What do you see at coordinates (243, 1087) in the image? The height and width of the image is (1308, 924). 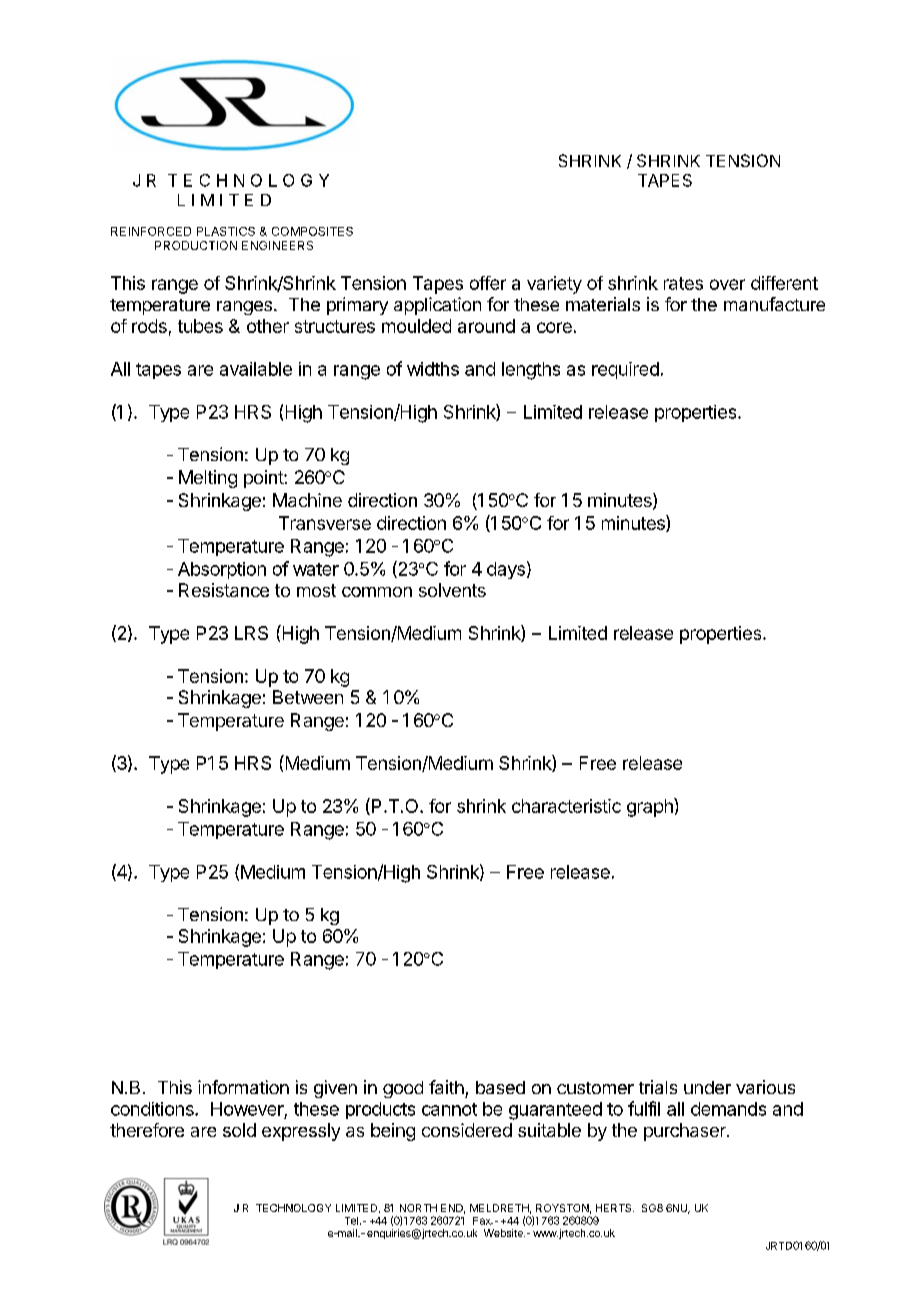 I see `information` at bounding box center [243, 1087].
